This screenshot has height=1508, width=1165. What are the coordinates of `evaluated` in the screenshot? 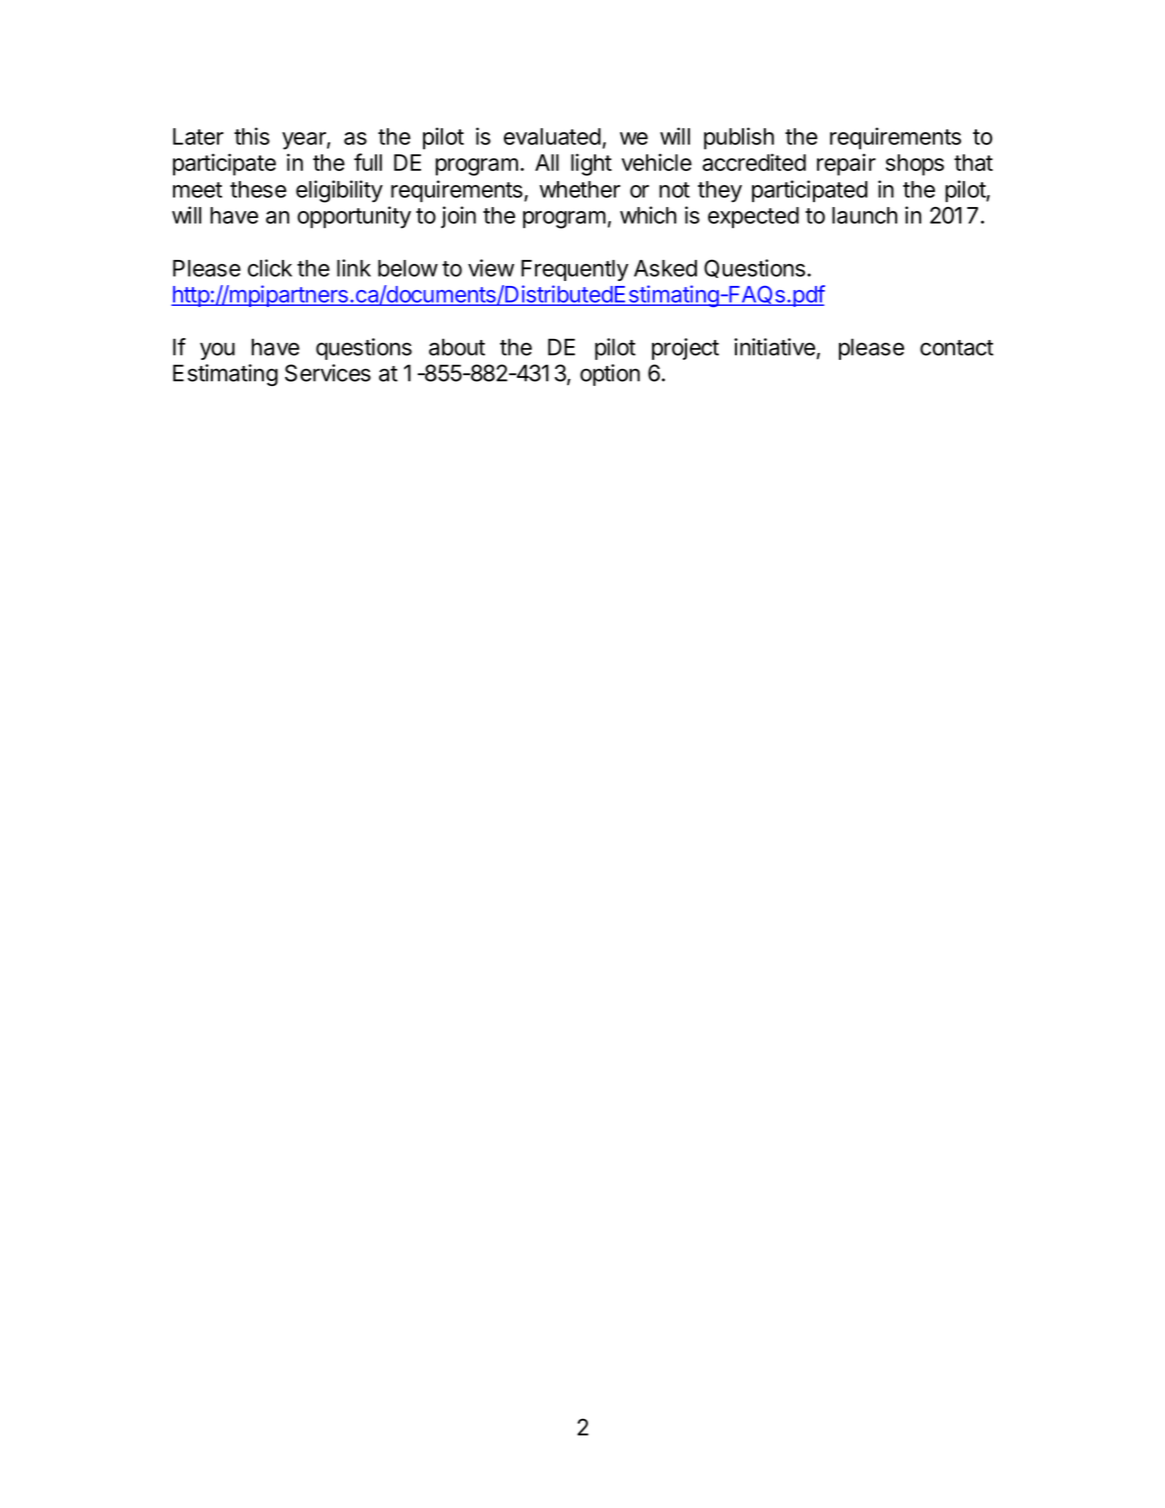 It's located at (552, 136).
